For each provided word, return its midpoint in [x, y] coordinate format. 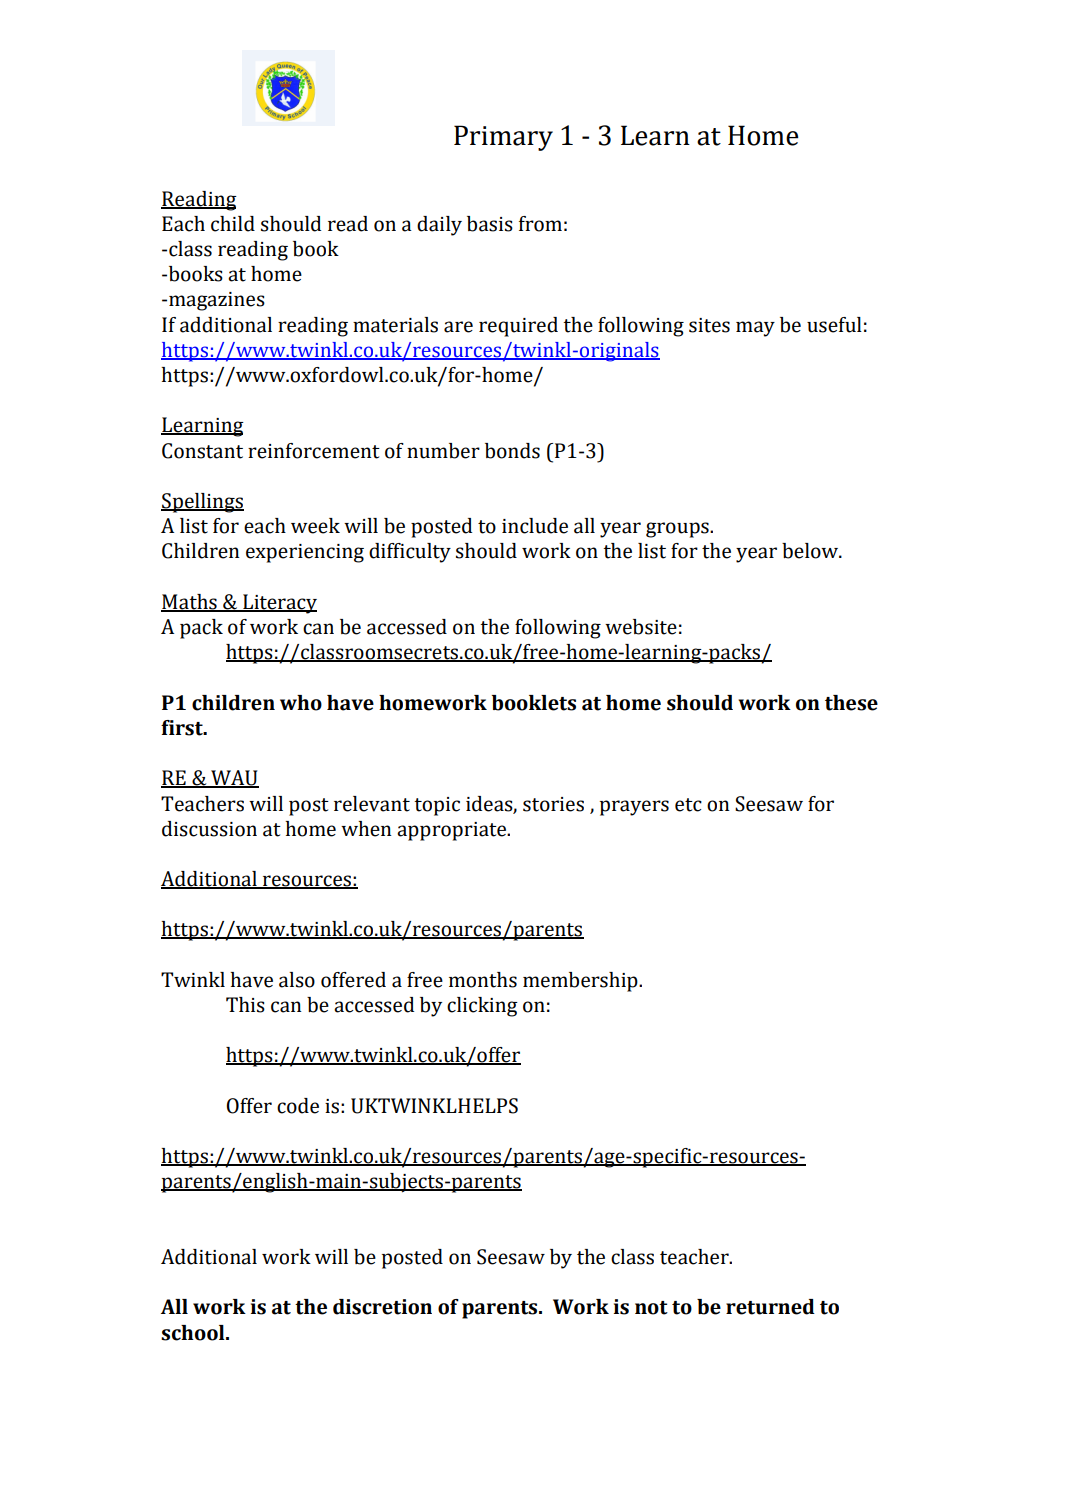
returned [770, 1307]
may [755, 329]
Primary [503, 138]
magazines [217, 301]
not [651, 1308]
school [194, 1333]
